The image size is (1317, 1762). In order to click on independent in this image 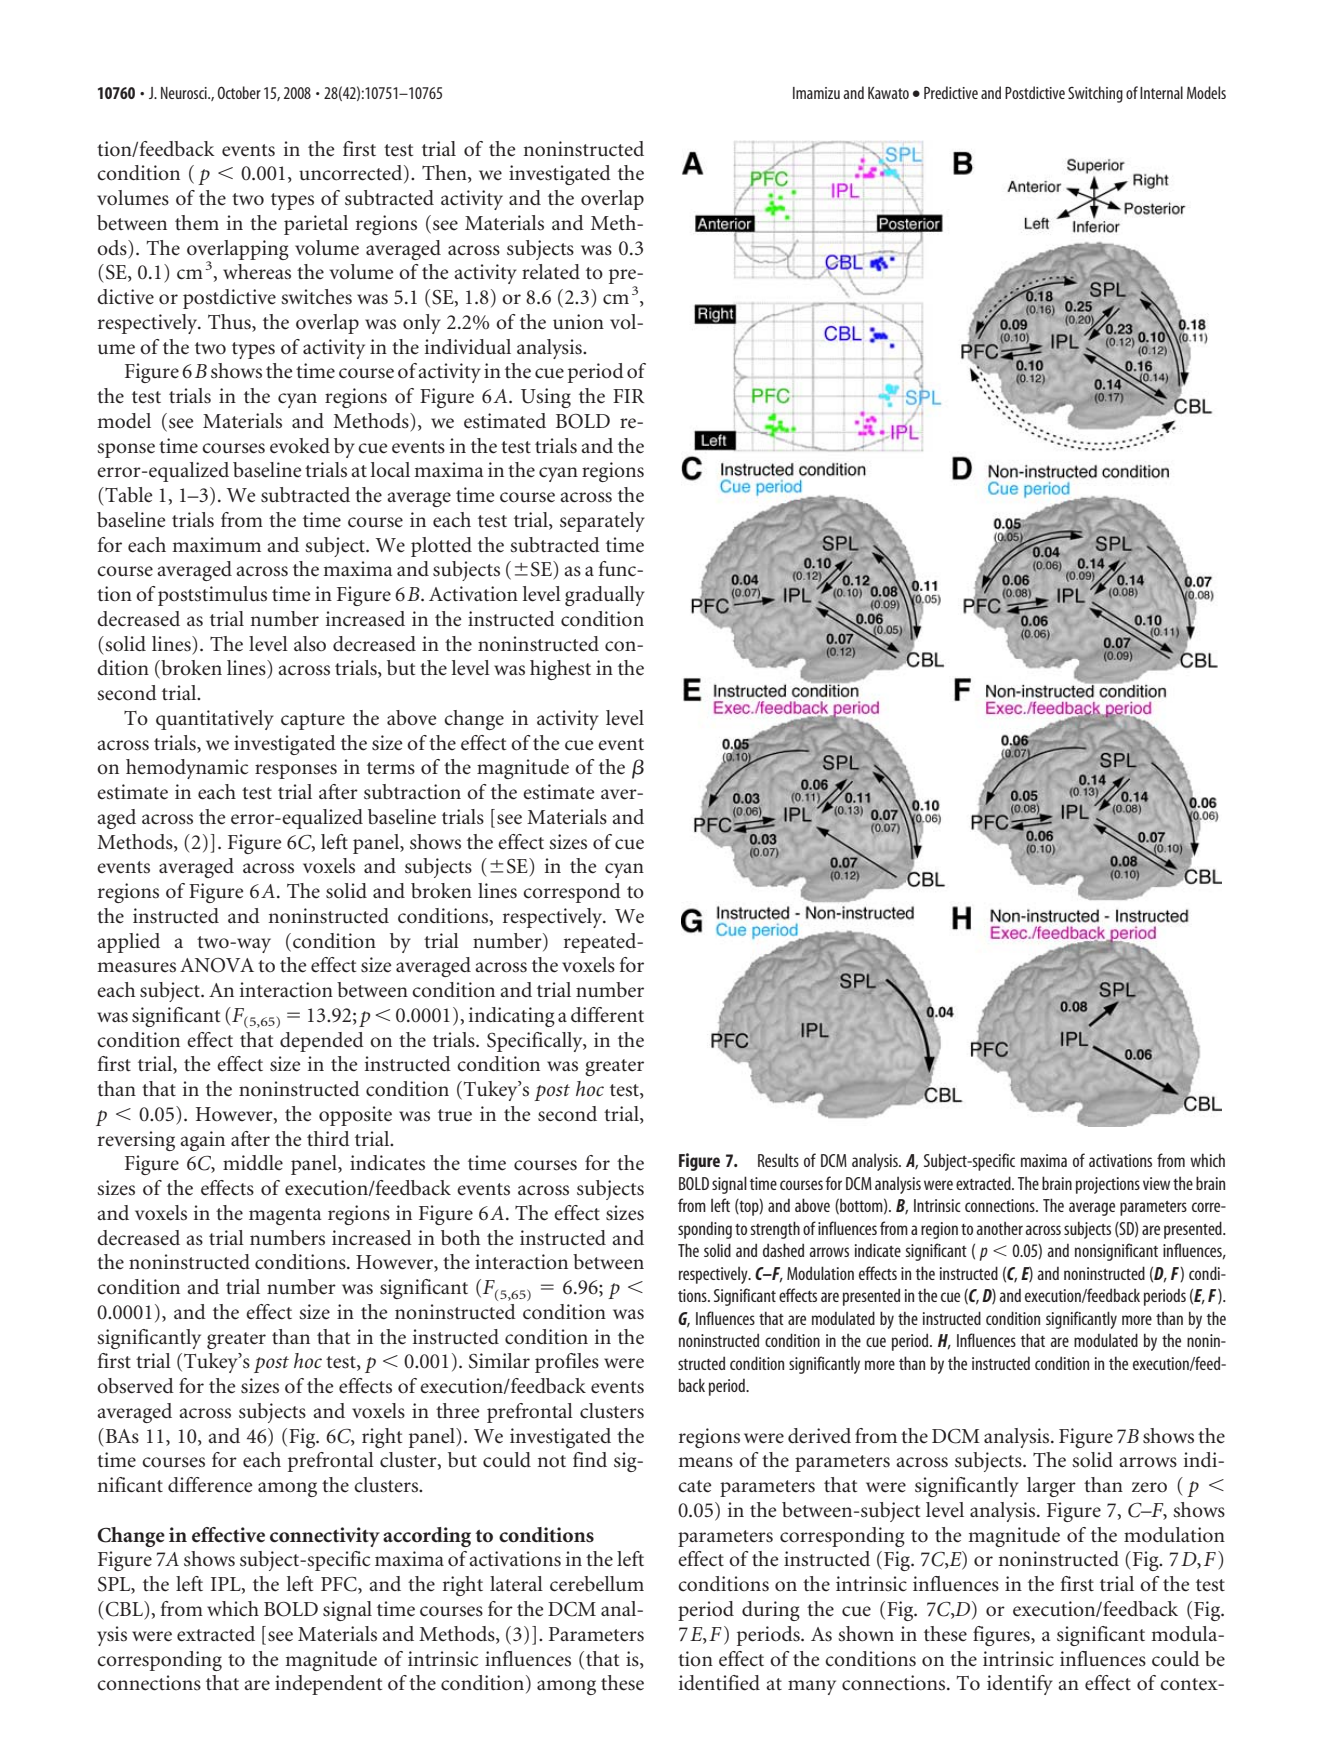, I will do `click(328, 1685)`.
